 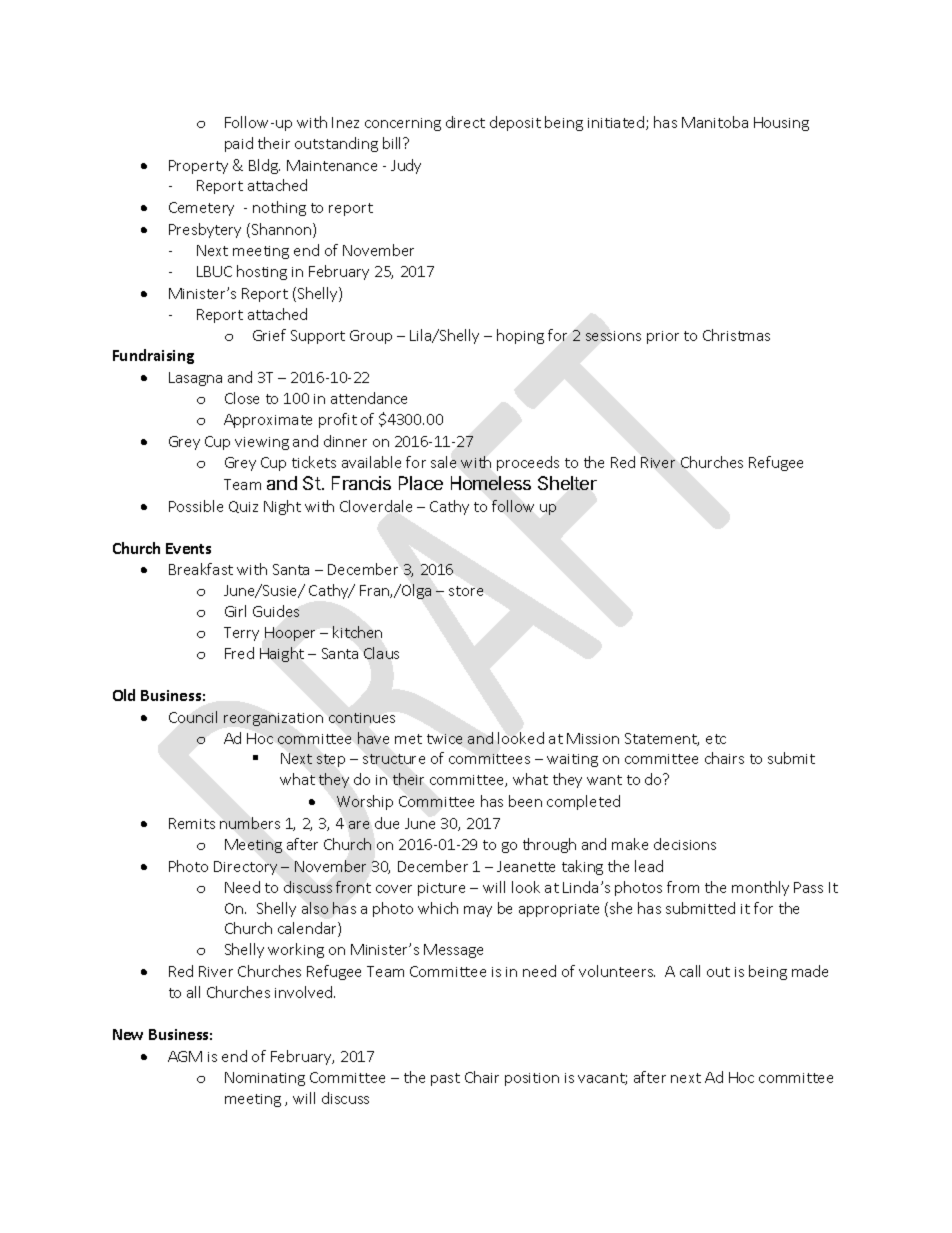 I want to click on etc, so click(x=716, y=739).
